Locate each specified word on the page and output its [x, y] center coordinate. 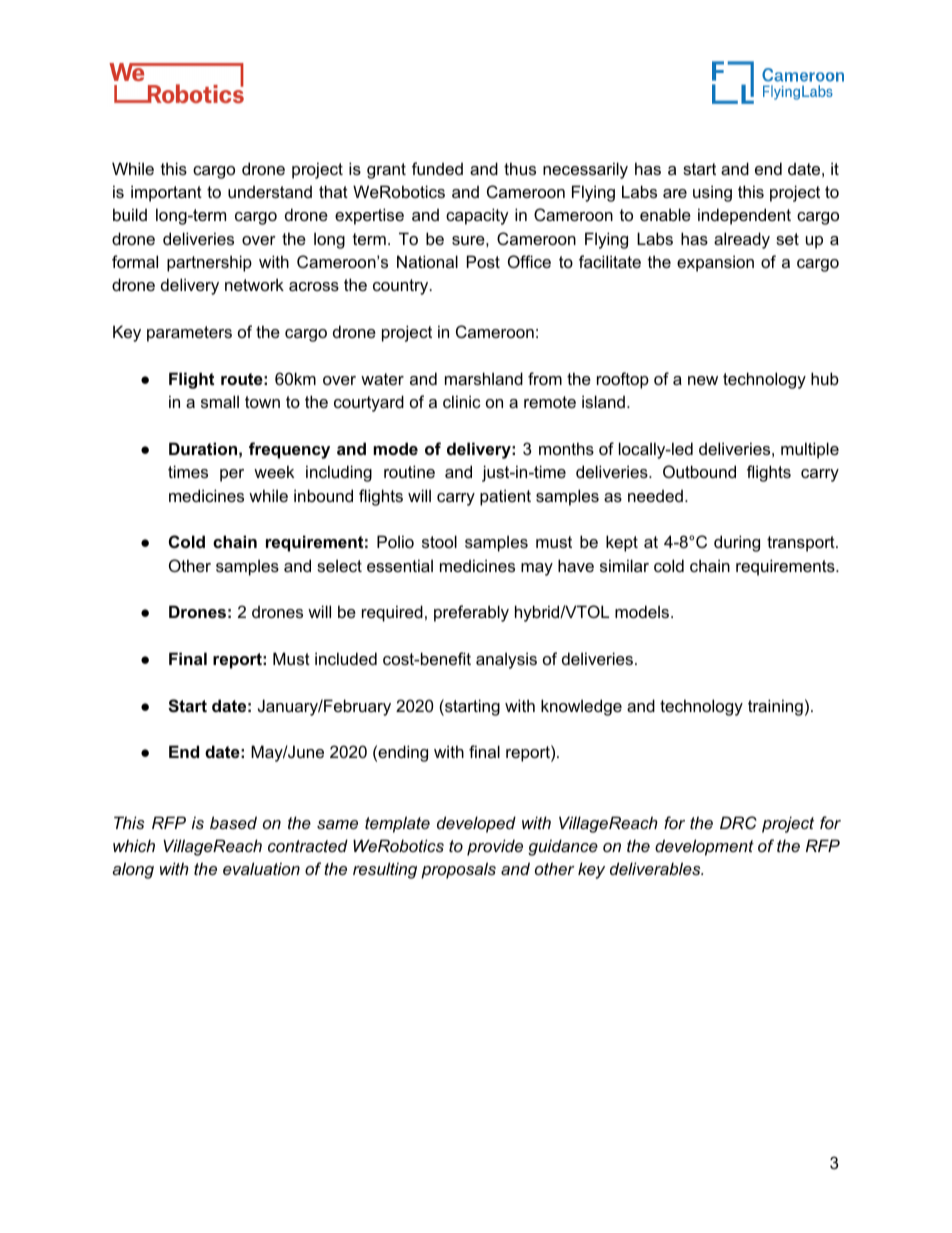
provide [495, 847]
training [775, 707]
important [166, 193]
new [703, 380]
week [274, 471]
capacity [477, 216]
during [737, 543]
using [712, 193]
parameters [189, 334]
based [233, 822]
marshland [484, 378]
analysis [506, 660]
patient [505, 497]
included [346, 658]
